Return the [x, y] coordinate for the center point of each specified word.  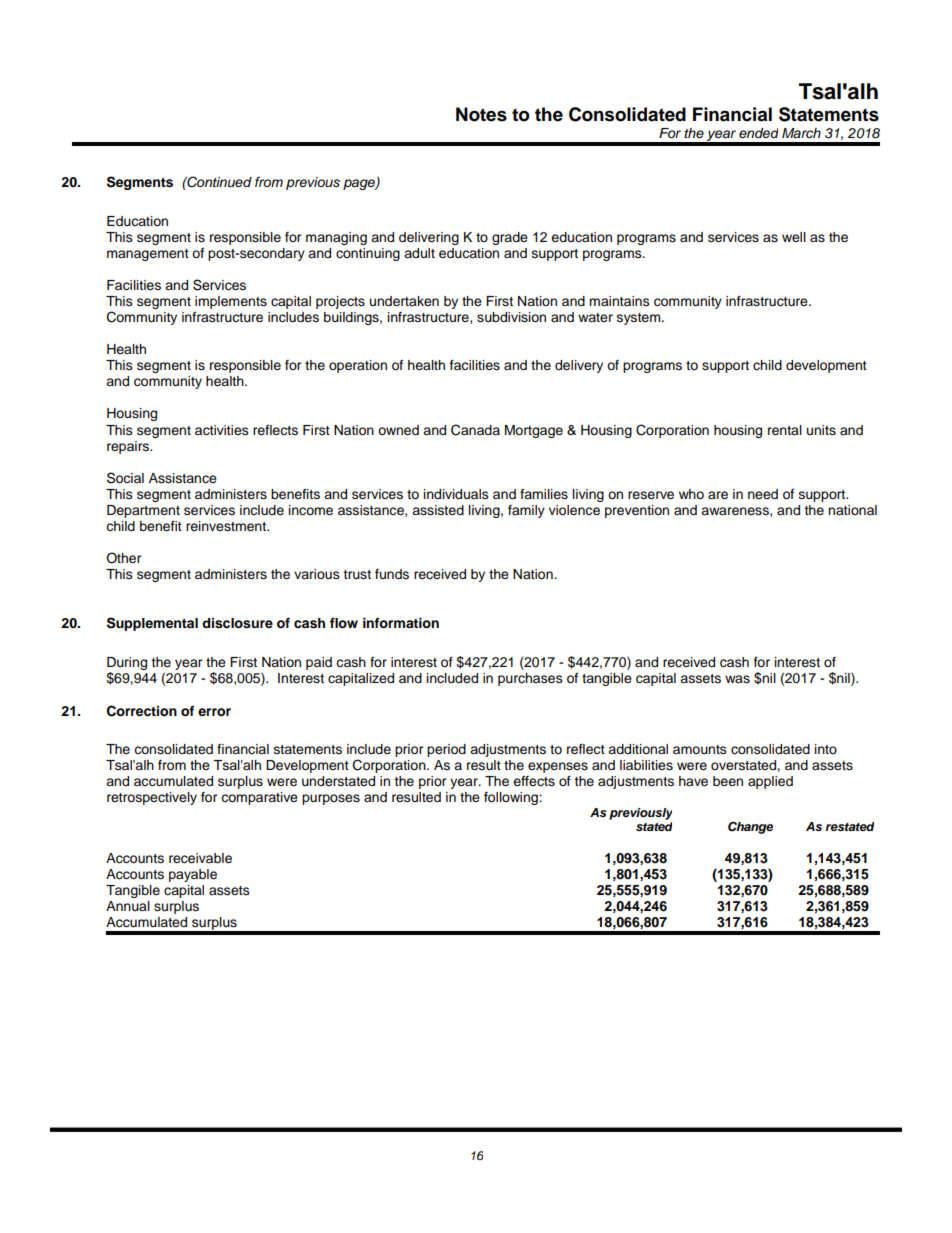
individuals [456, 494]
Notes [481, 114]
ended [758, 133]
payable [193, 875]
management [148, 255]
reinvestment [227, 526]
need [763, 494]
